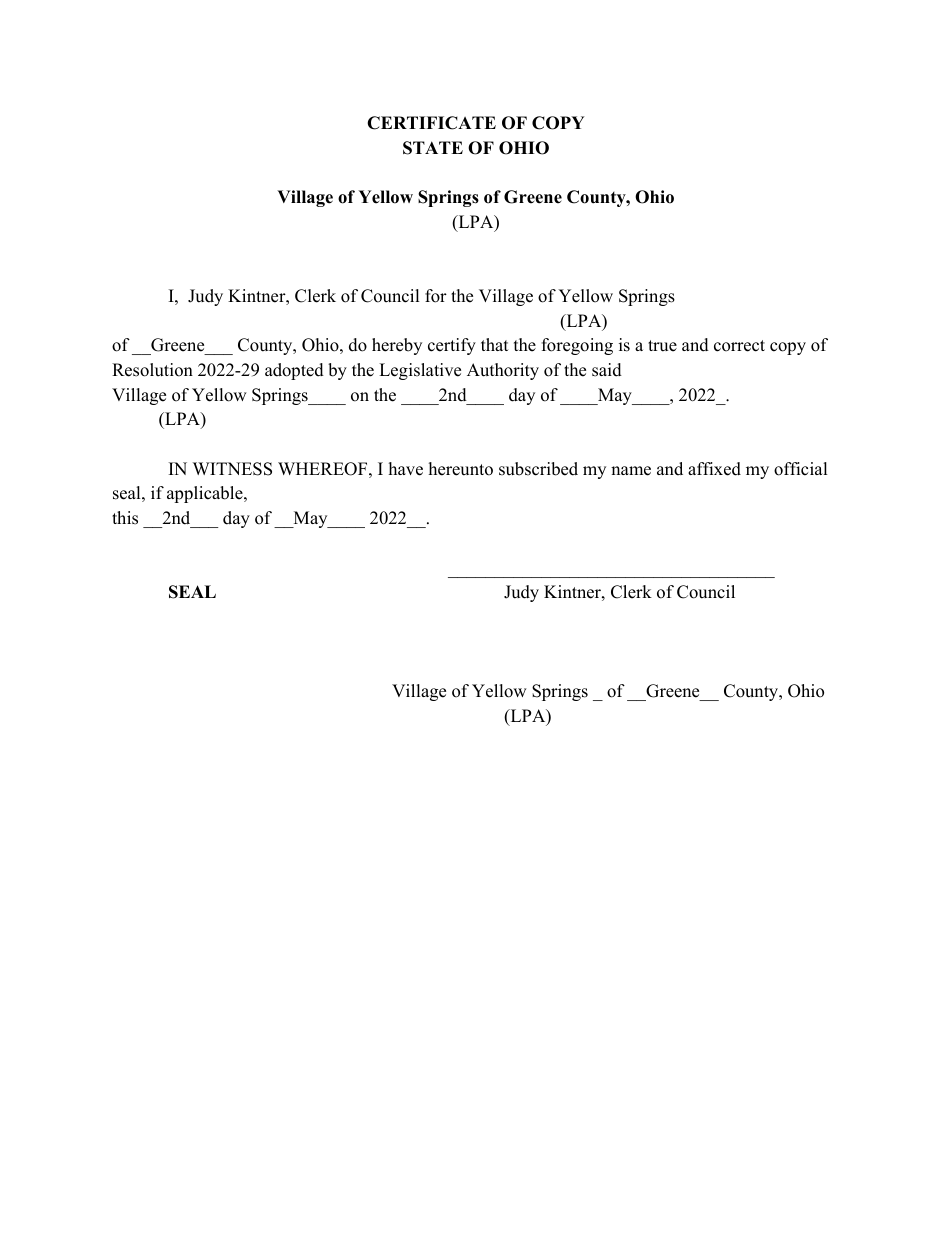 This document has width=952, height=1233. Describe the element at coordinates (433, 148) in the document. I see `STATE` at that location.
